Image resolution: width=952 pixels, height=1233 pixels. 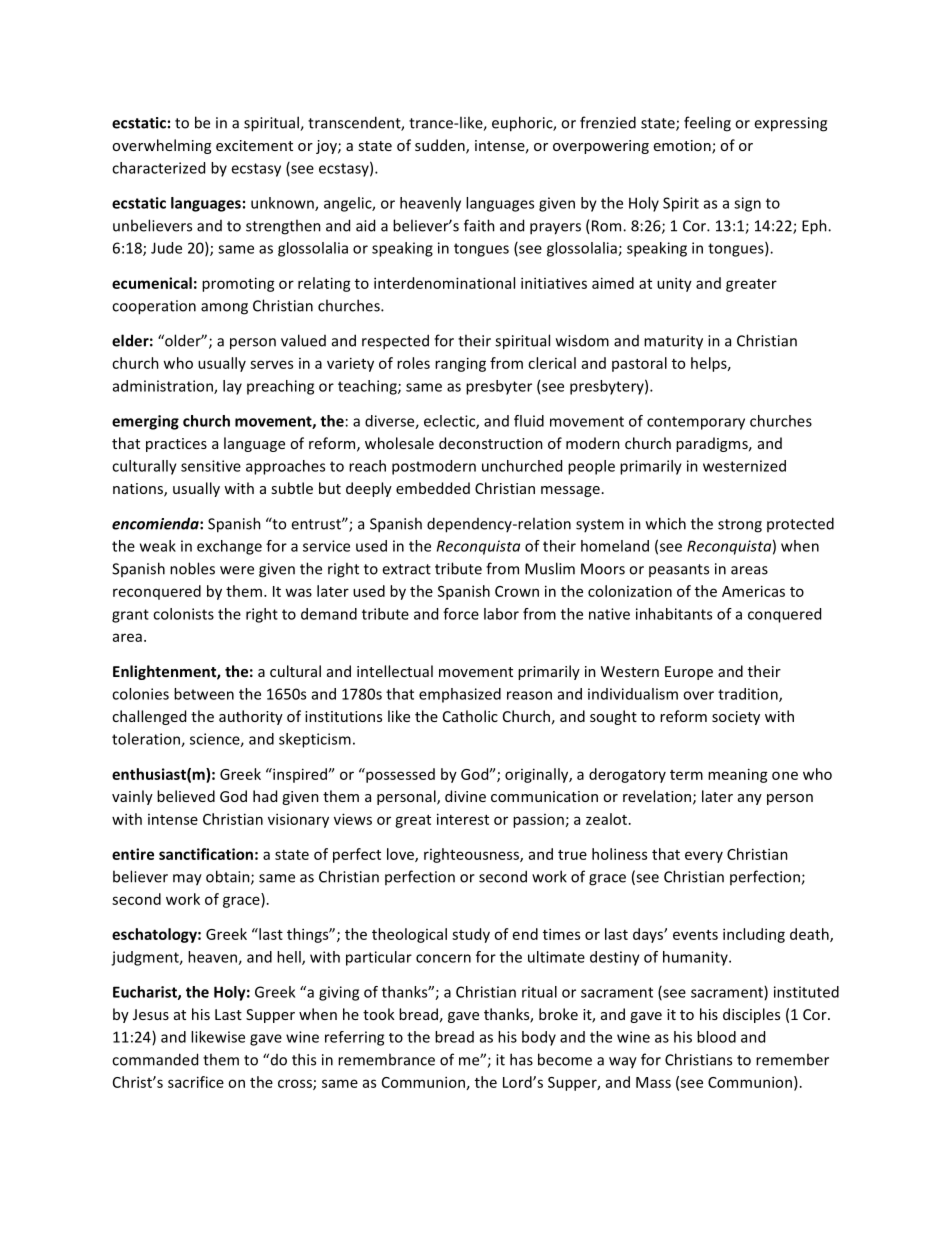 I want to click on feeling, so click(x=707, y=124).
